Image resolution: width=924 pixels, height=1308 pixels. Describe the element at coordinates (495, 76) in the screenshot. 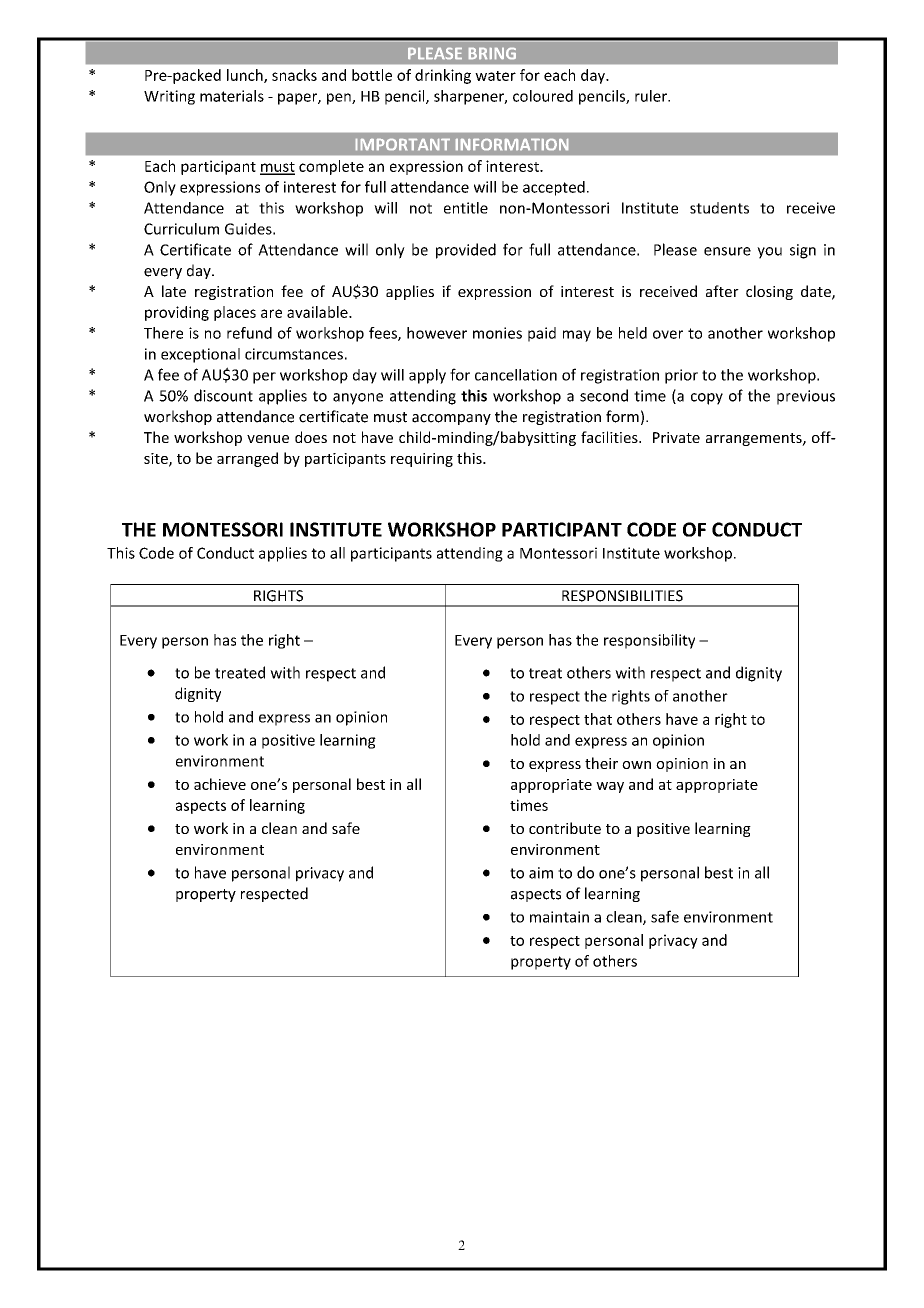

I see `water` at that location.
